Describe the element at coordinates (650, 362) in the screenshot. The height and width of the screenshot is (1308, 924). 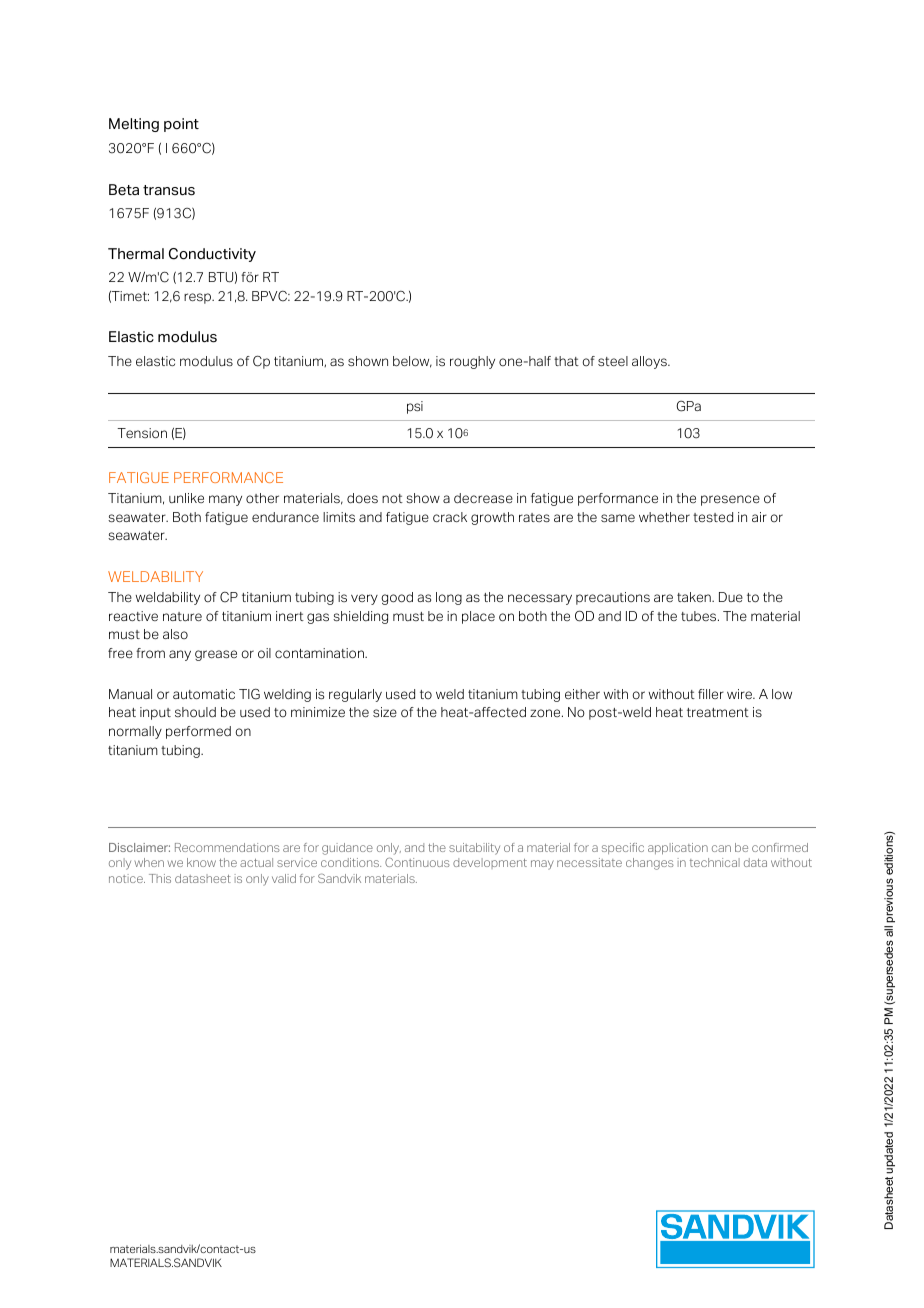
I see `alloys` at that location.
